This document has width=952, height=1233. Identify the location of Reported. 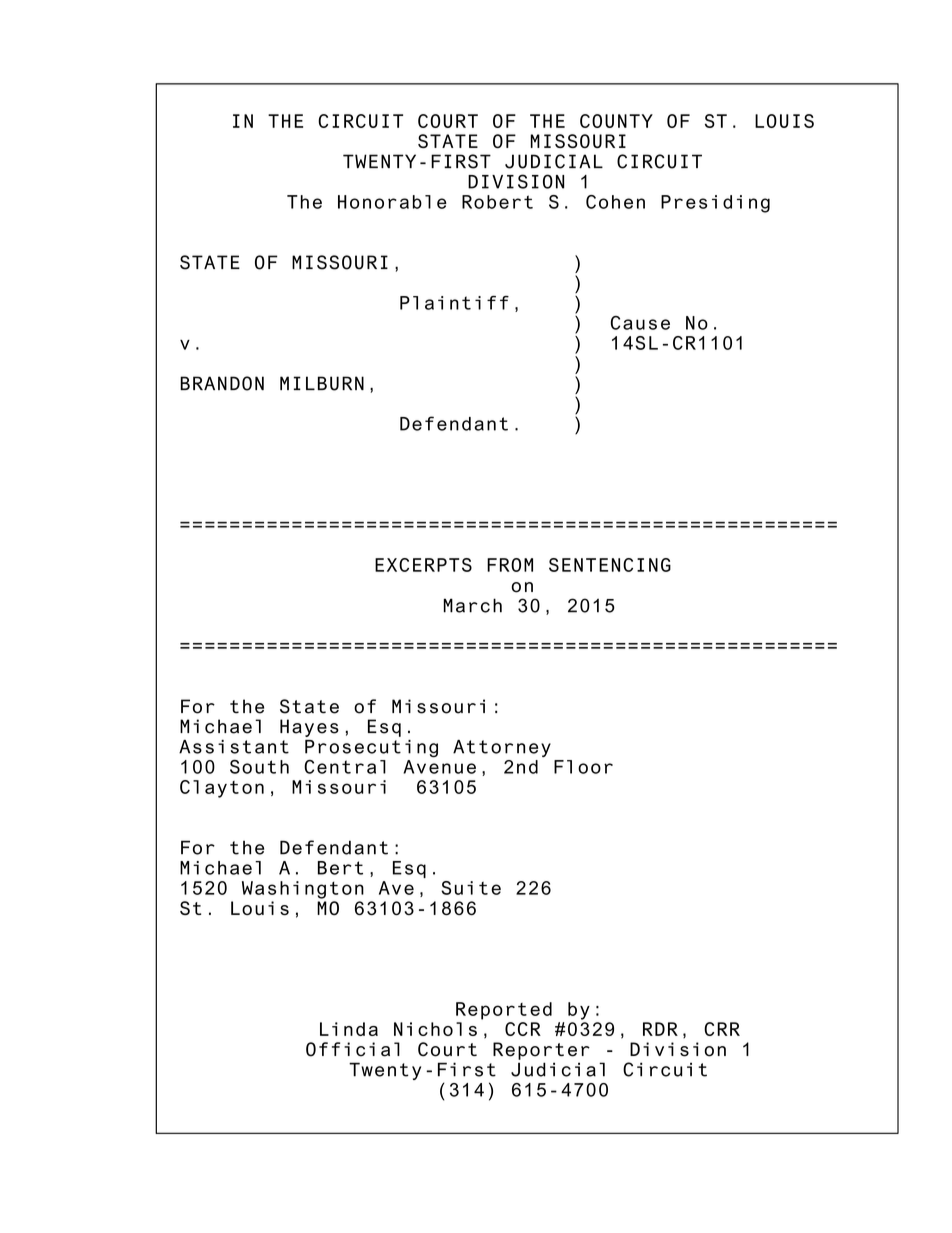
(504, 1011).
